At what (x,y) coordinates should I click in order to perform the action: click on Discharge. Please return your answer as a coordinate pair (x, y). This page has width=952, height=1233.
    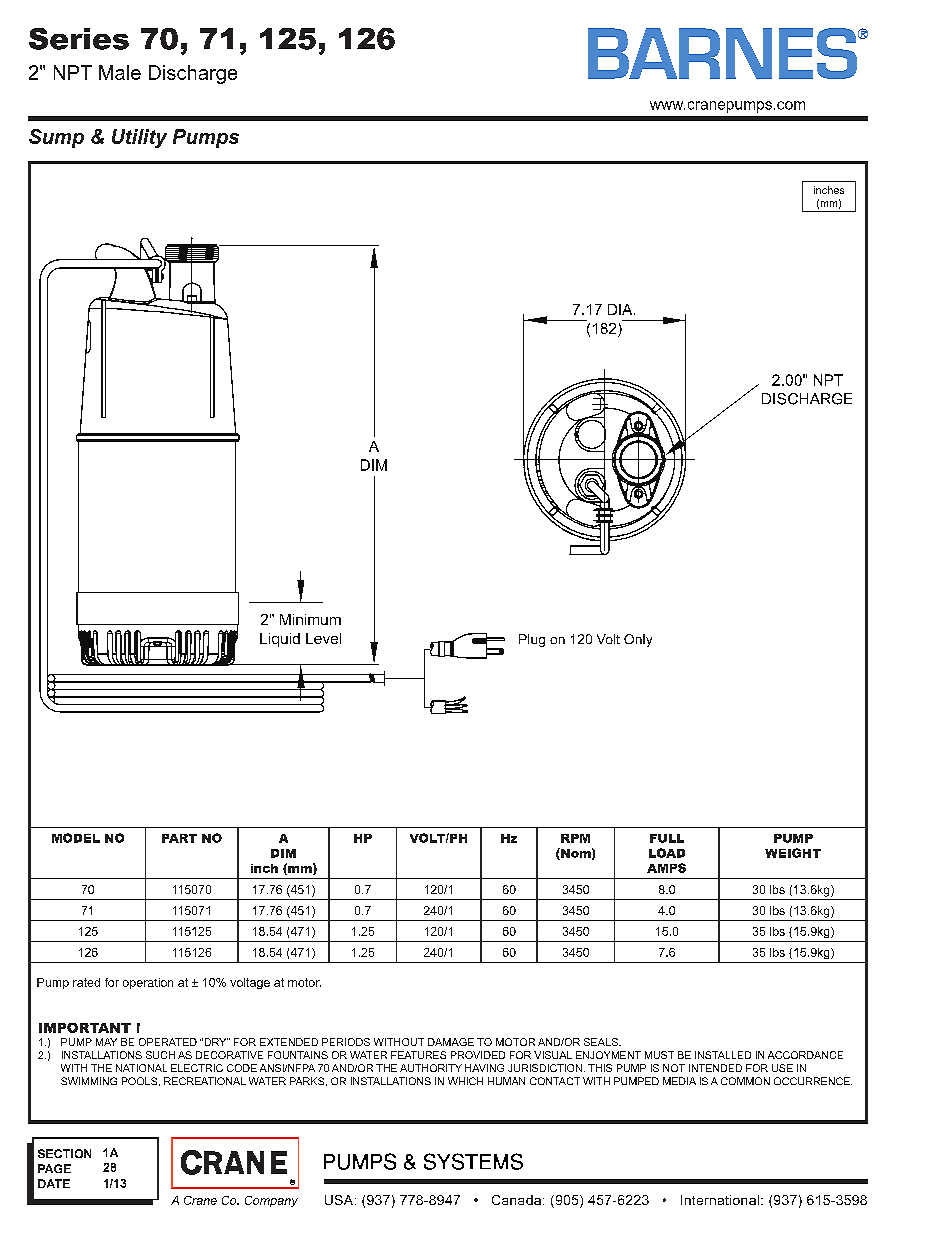
    Looking at the image, I should click on (193, 74).
